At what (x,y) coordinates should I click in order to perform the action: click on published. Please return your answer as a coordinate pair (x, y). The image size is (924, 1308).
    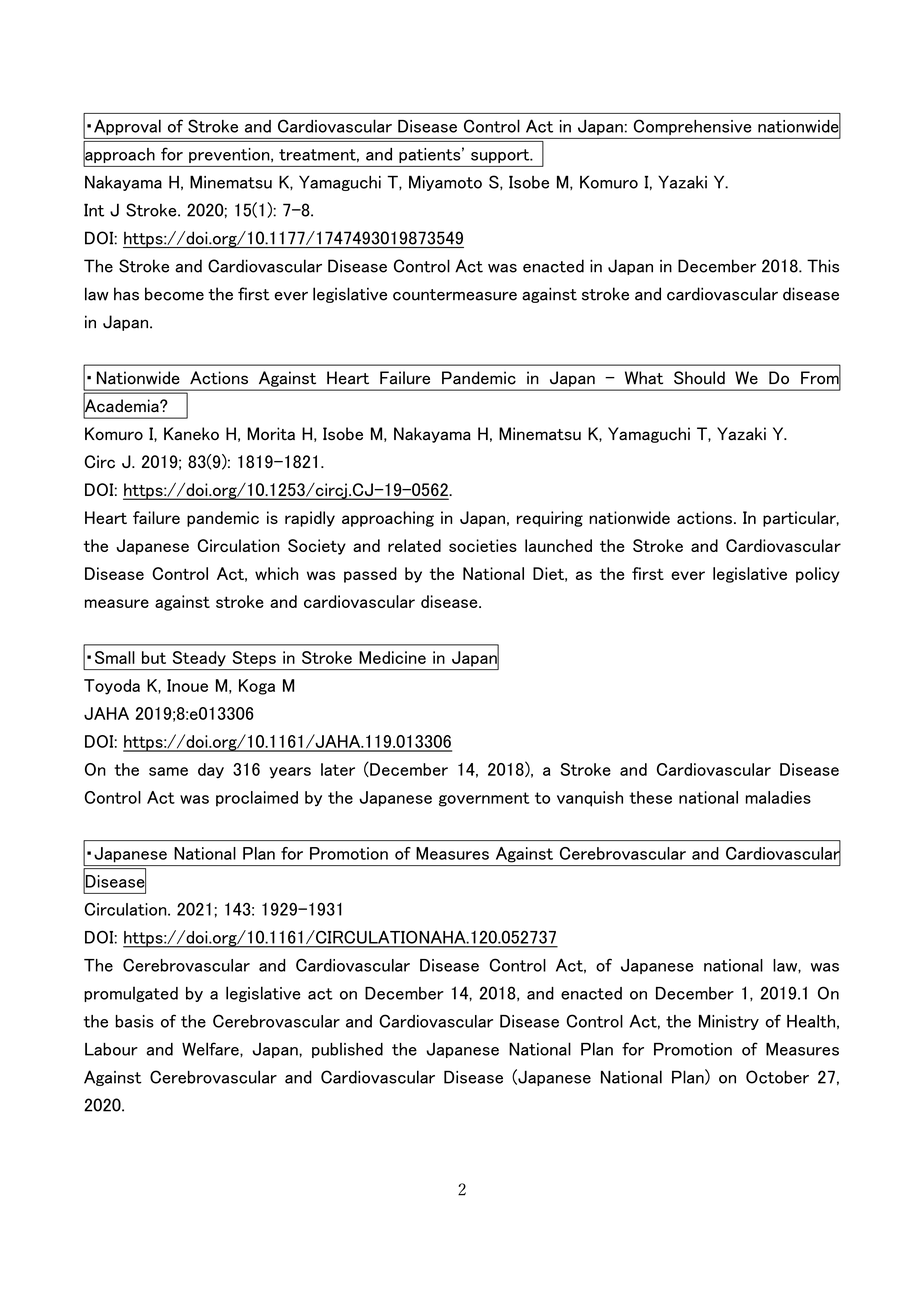
    Looking at the image, I should click on (347, 1050).
